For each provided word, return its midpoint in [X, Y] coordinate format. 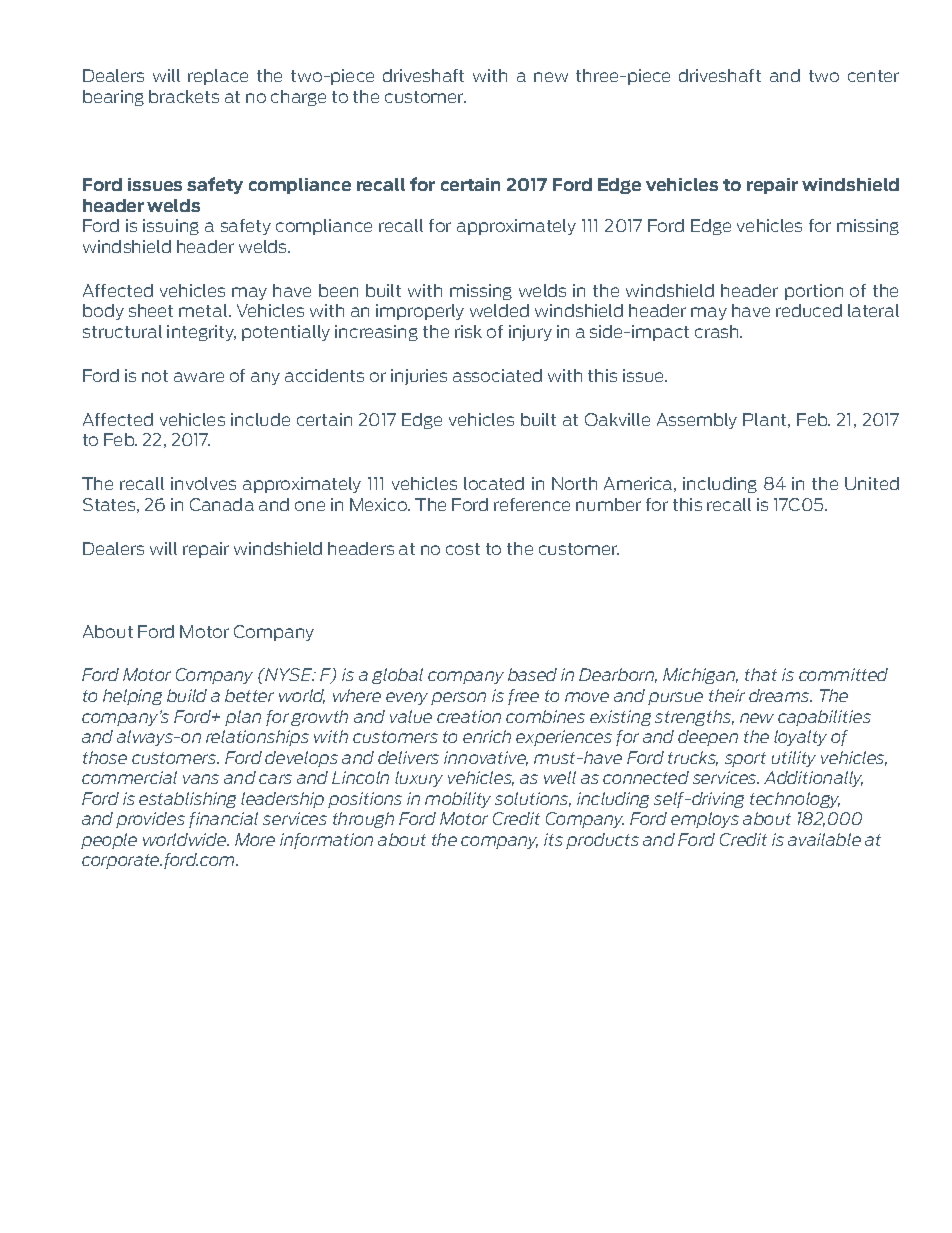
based [532, 674]
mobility [458, 800]
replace [218, 77]
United [872, 483]
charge [298, 98]
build [187, 695]
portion [814, 292]
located [494, 483]
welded [499, 310]
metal [204, 310]
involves [203, 483]
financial [223, 820]
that [761, 674]
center [873, 76]
